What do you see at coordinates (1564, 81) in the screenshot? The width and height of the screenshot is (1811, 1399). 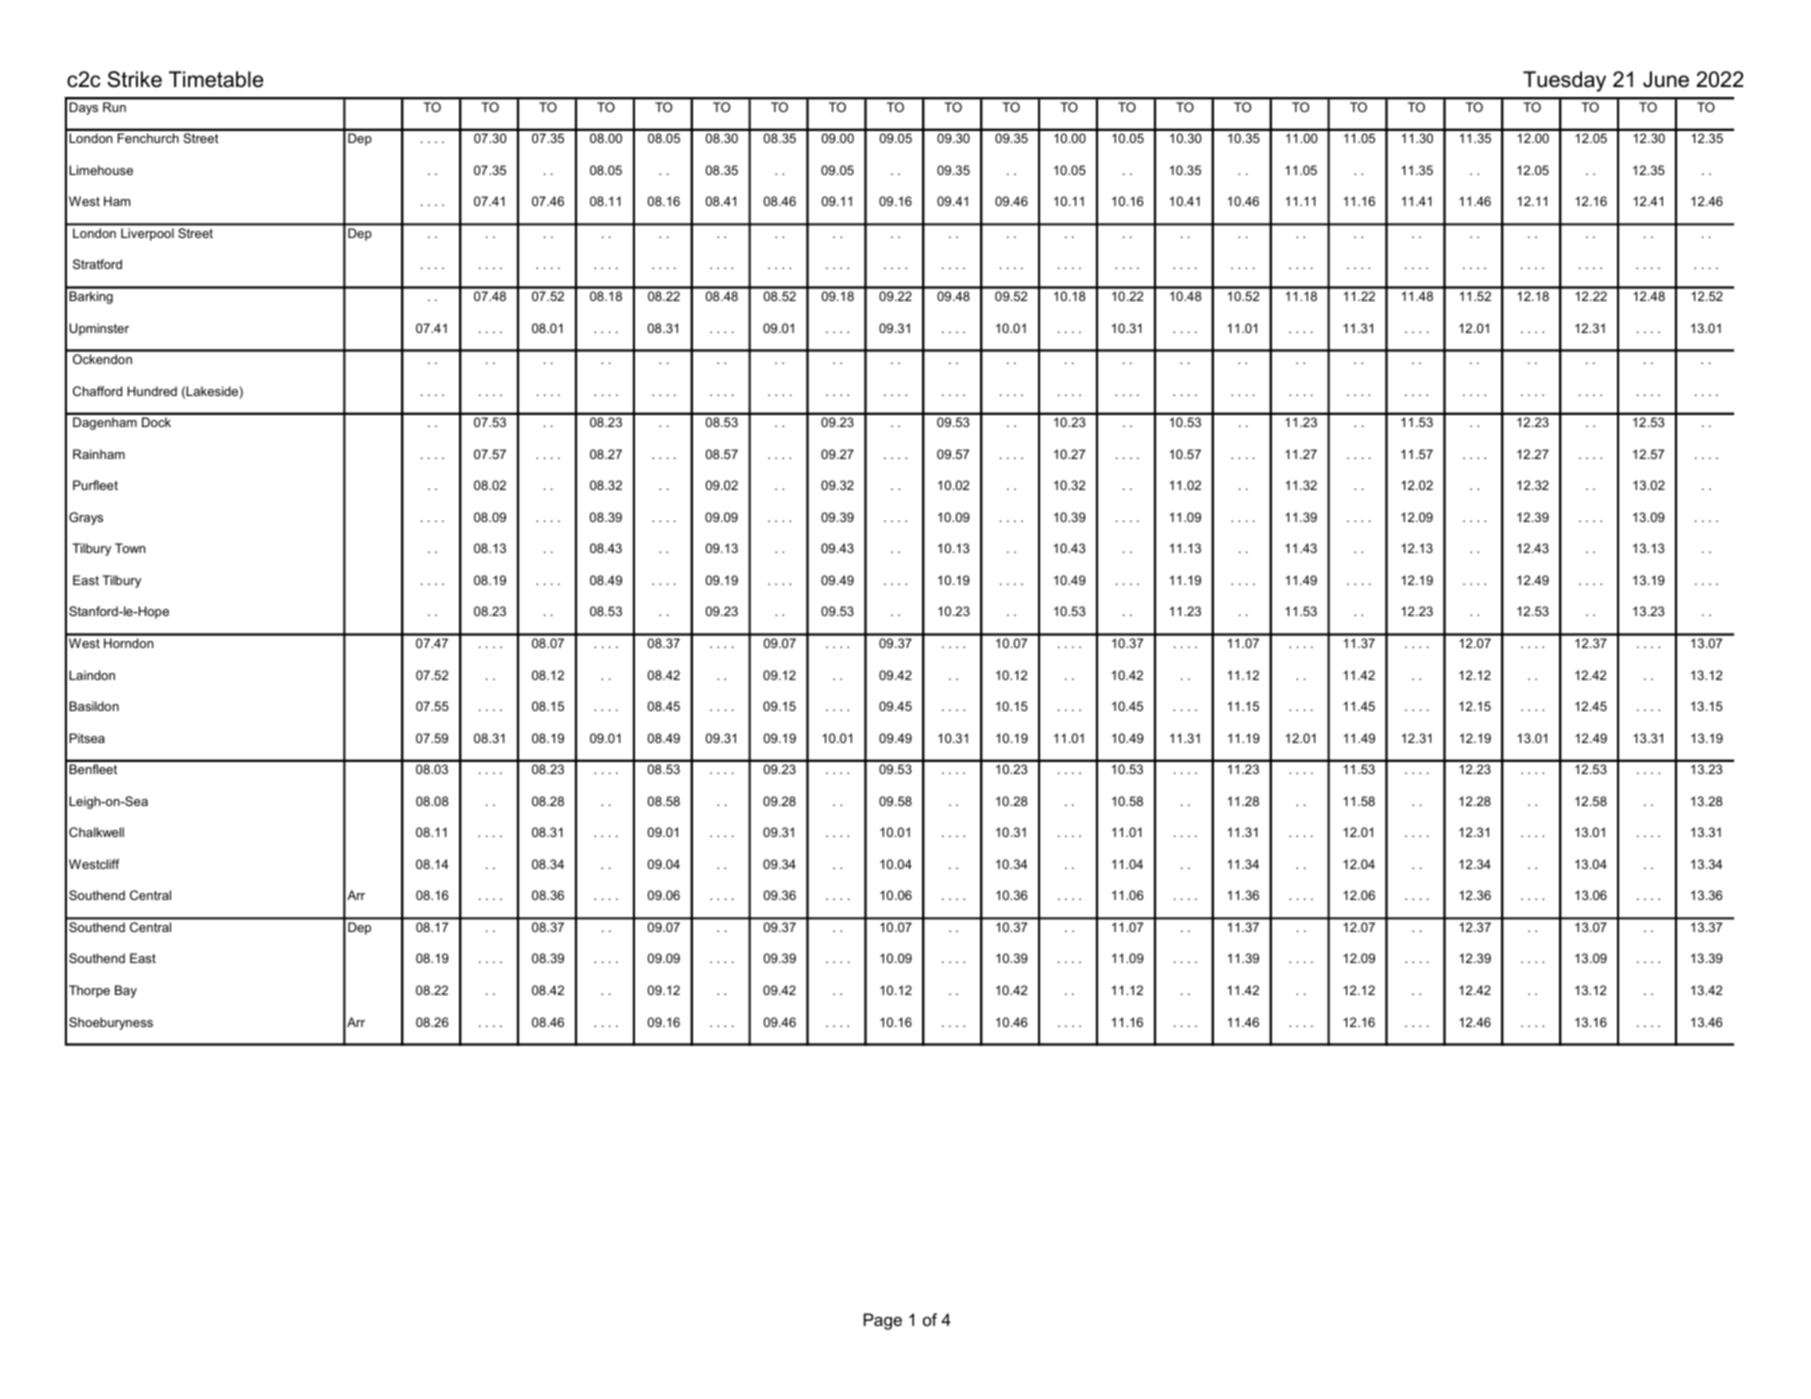 I see `Tuesday` at bounding box center [1564, 81].
